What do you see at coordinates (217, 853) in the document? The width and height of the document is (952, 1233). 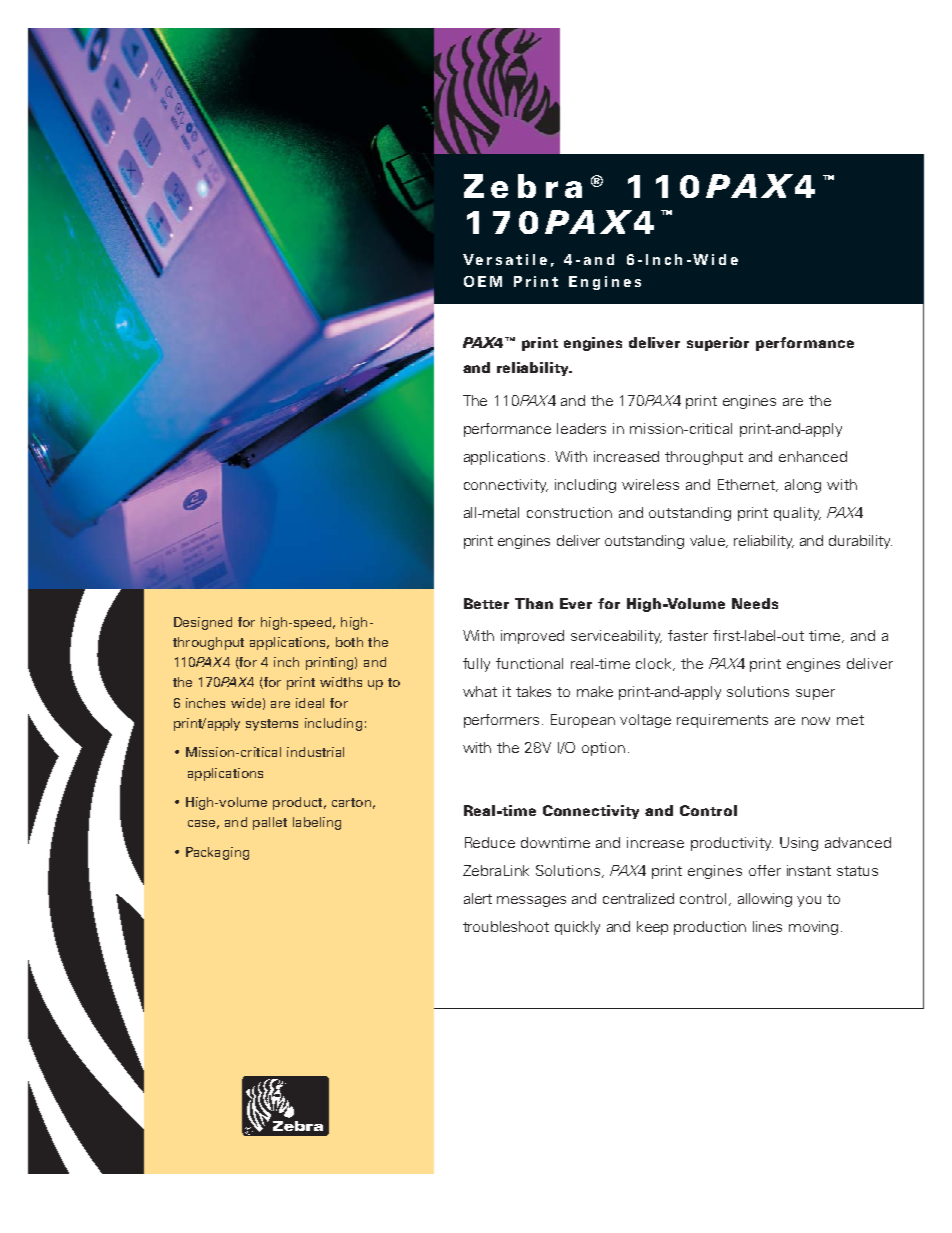 I see `Packaging` at bounding box center [217, 853].
